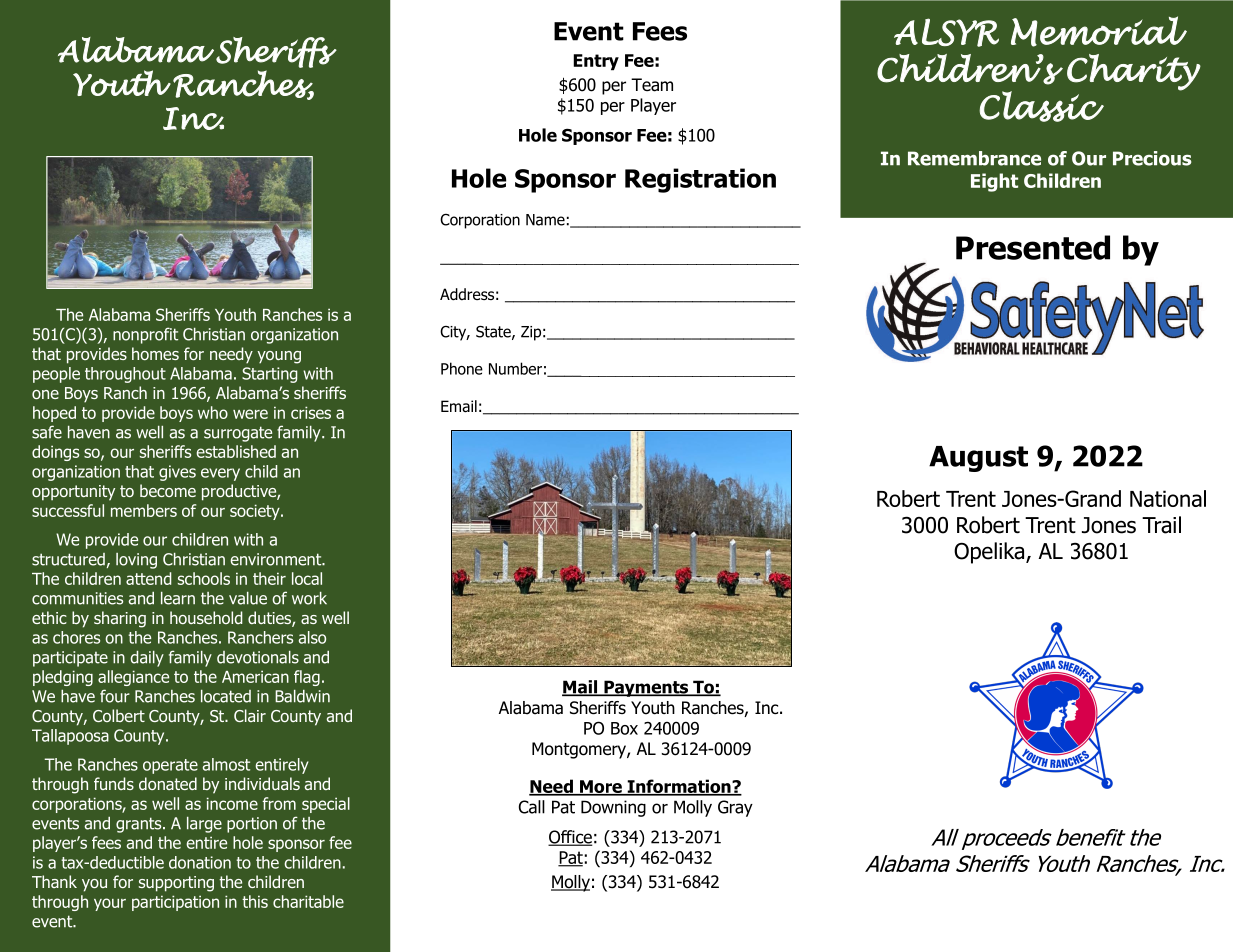 This screenshot has width=1233, height=952. What do you see at coordinates (596, 62) in the screenshot?
I see `Entry` at bounding box center [596, 62].
